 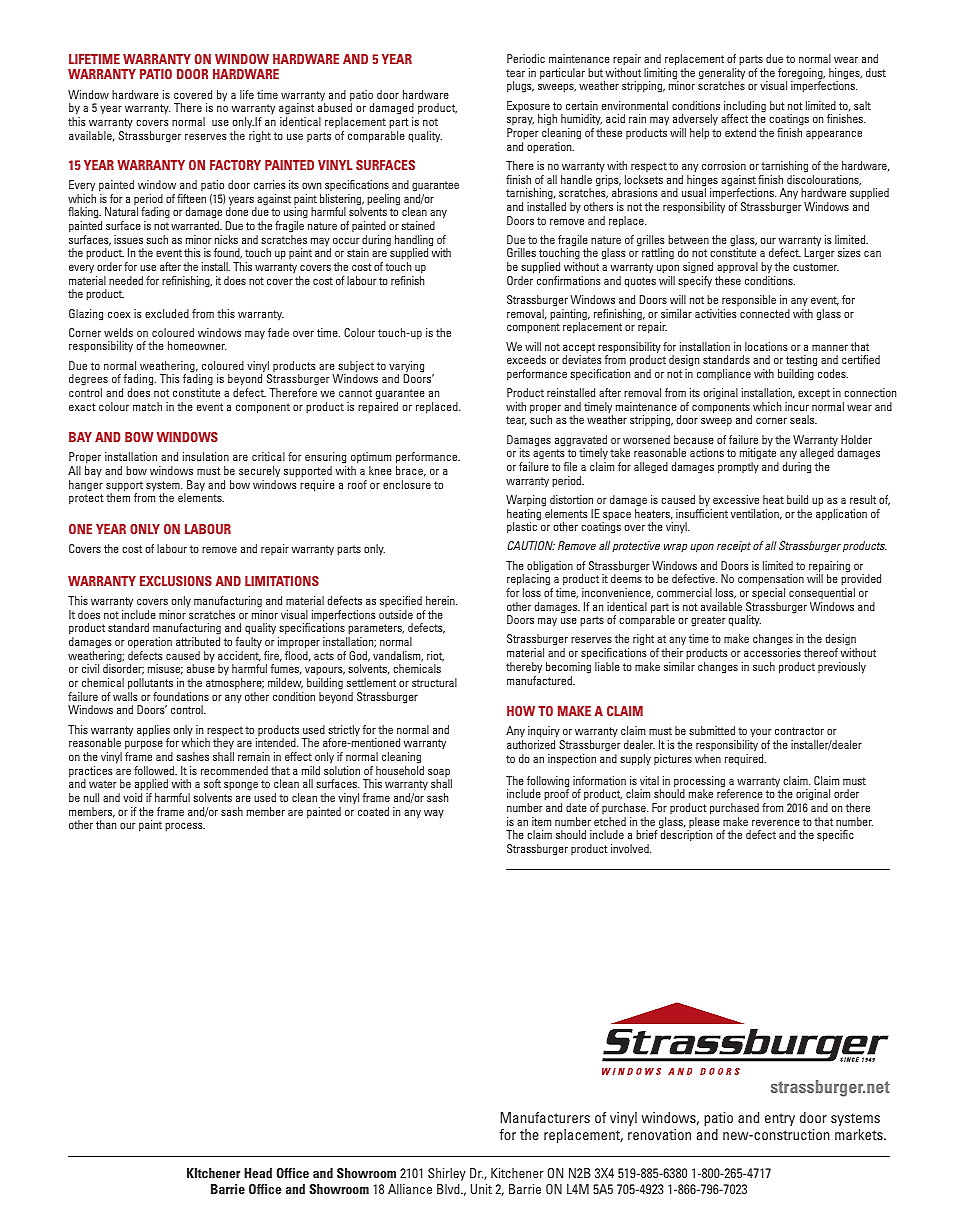 What do you see at coordinates (435, 656) in the page?
I see `riot` at bounding box center [435, 656].
